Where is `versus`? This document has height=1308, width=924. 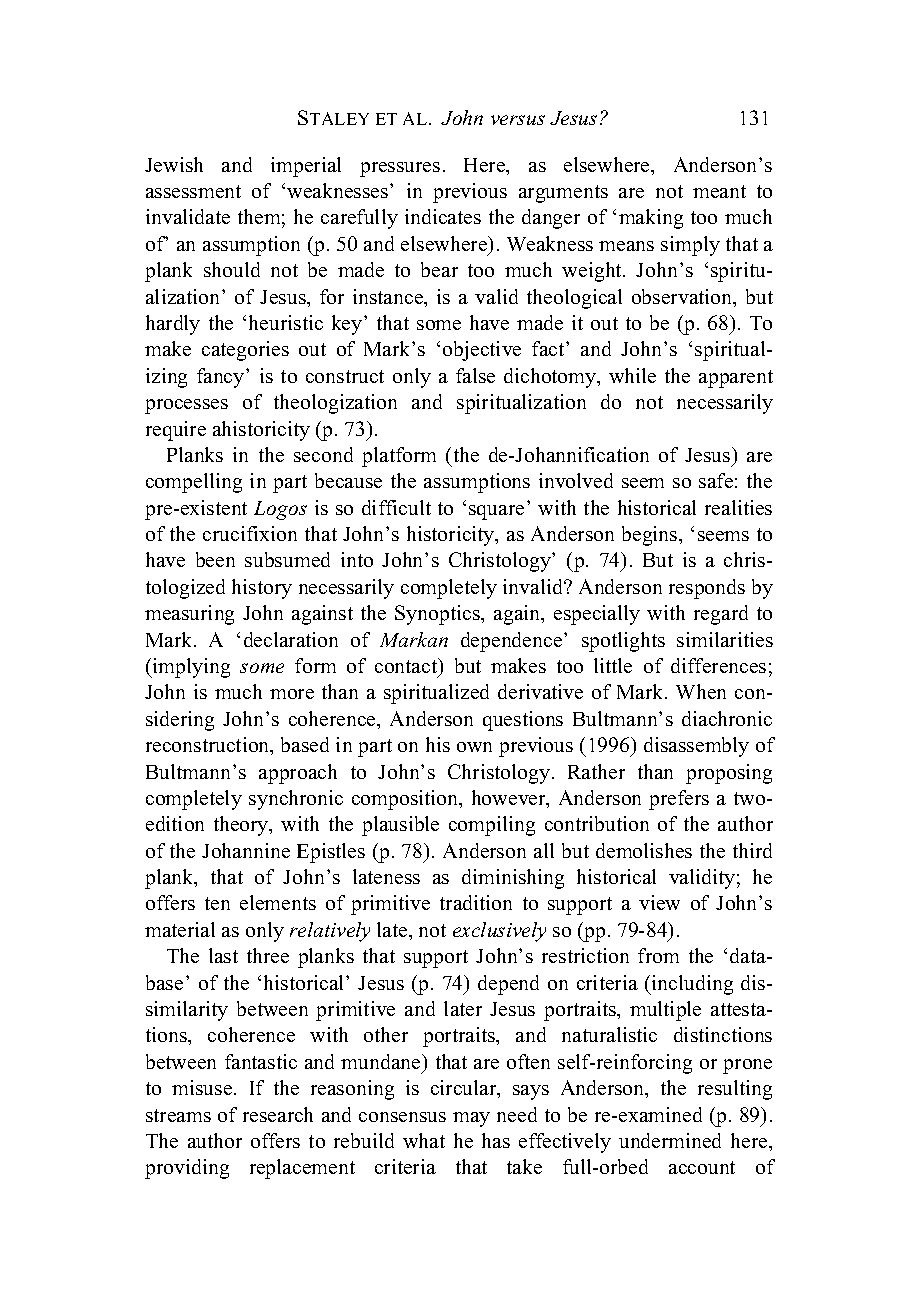
versus is located at coordinates (518, 120).
